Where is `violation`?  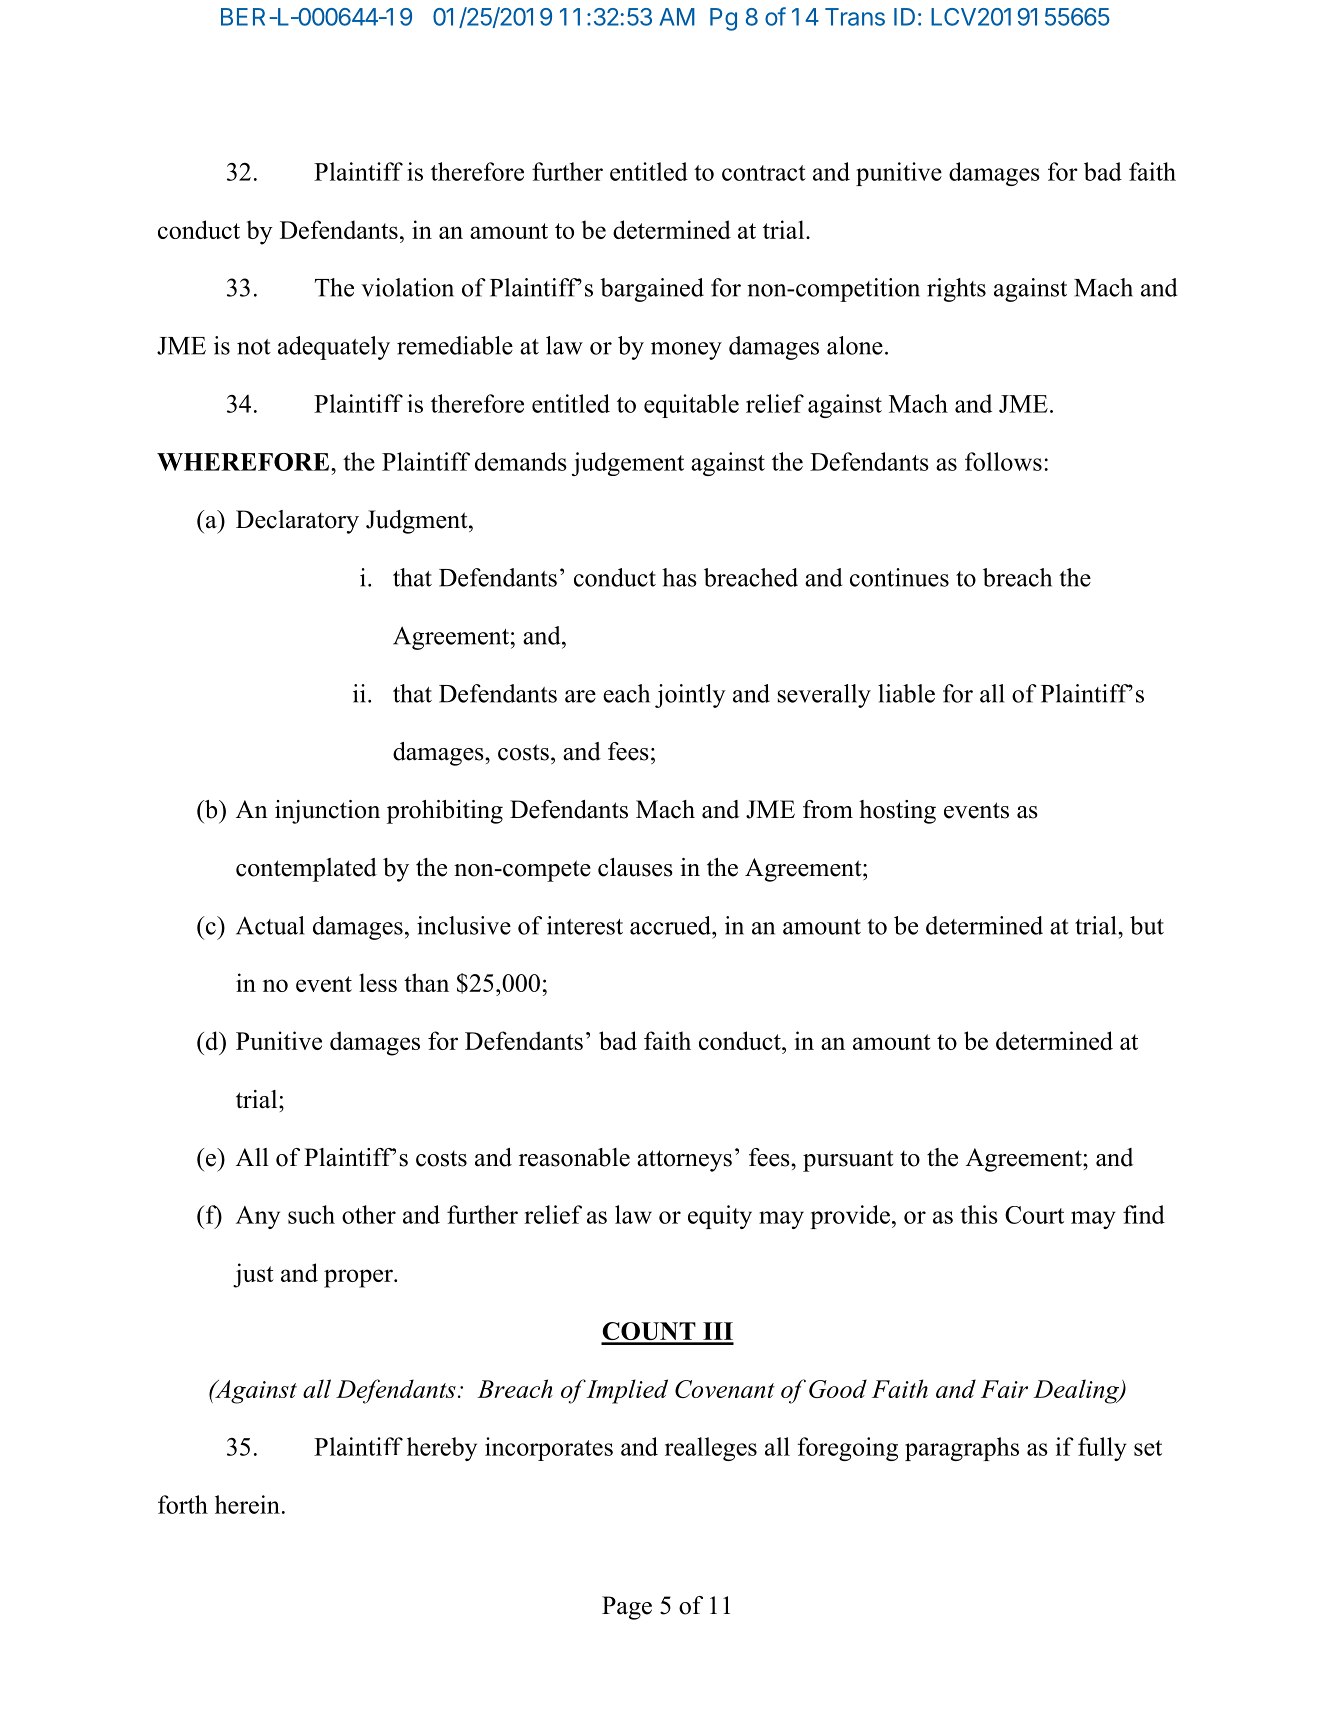 violation is located at coordinates (407, 287).
